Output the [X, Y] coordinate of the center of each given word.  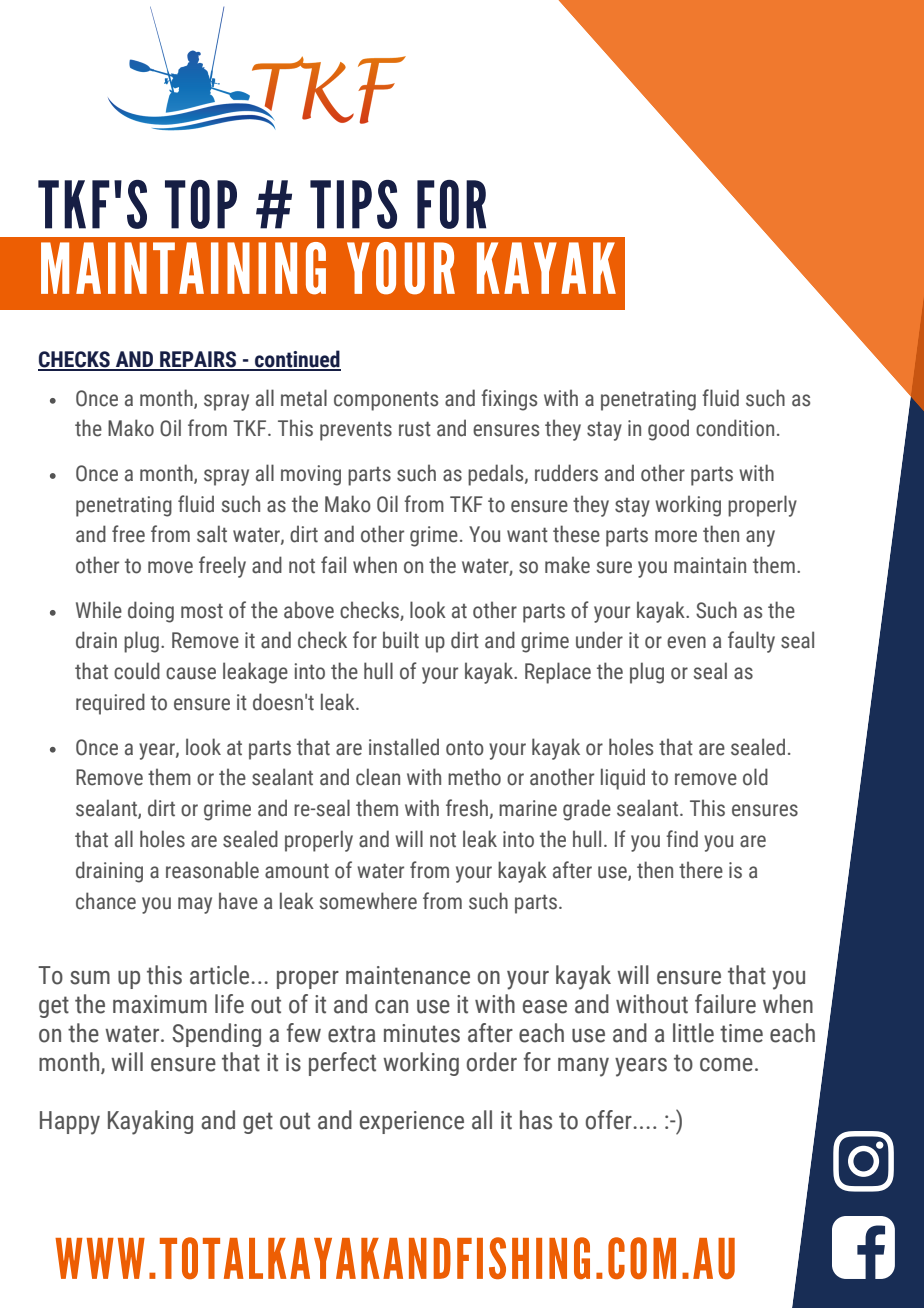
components [386, 401]
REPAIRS [198, 360]
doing [151, 612]
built [401, 640]
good [668, 430]
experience [412, 1122]
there [701, 870]
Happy [70, 1123]
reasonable [212, 870]
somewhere [368, 901]
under [599, 640]
